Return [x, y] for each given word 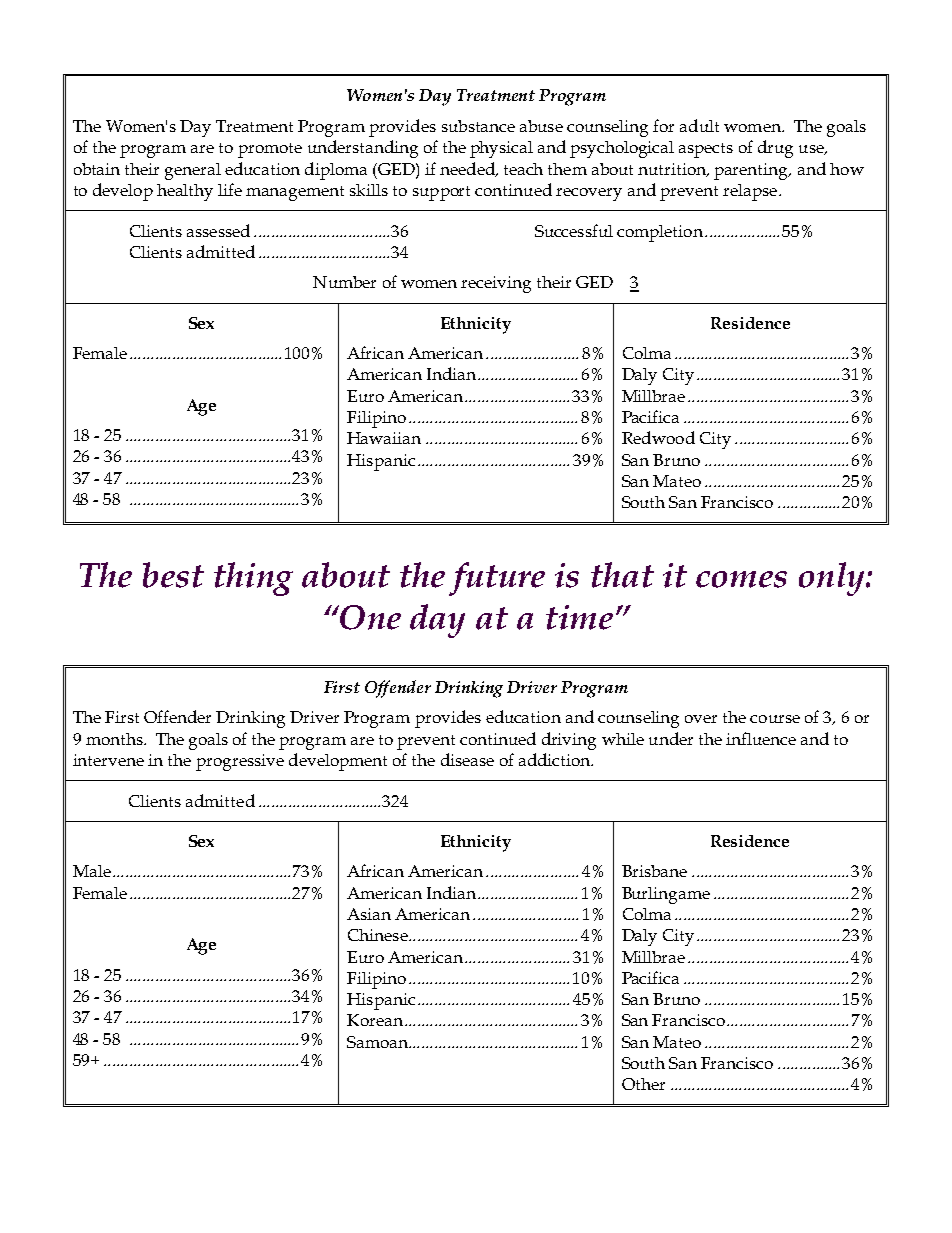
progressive [240, 762]
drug [775, 149]
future [497, 579]
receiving [496, 284]
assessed [218, 230]
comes [741, 579]
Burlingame [666, 895]
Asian [369, 914]
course [775, 719]
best [173, 575]
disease [467, 759]
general [193, 171]
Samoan [378, 1042]
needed [468, 169]
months [115, 739]
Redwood [658, 437]
